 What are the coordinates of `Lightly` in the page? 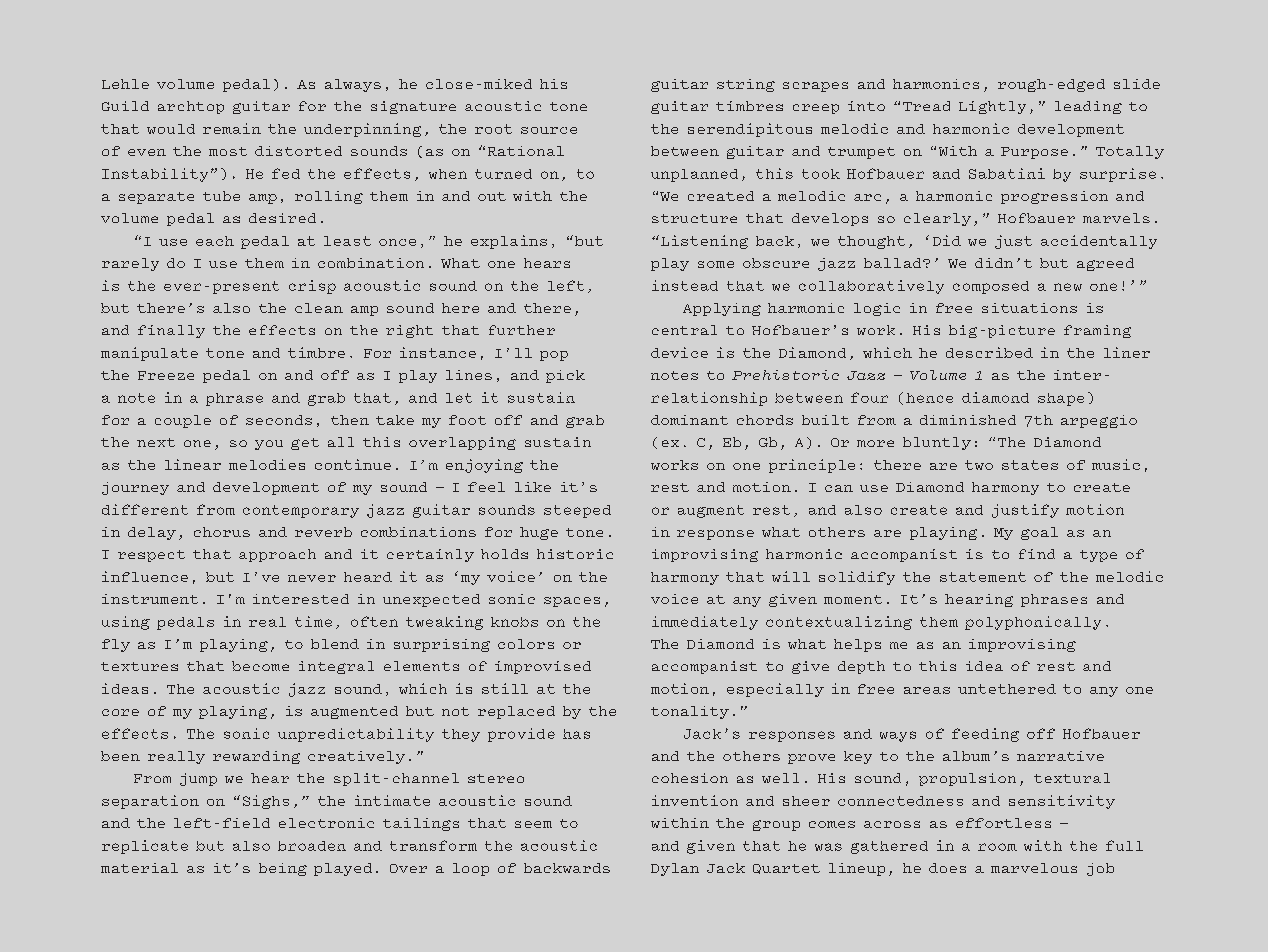 It's located at (992, 107).
